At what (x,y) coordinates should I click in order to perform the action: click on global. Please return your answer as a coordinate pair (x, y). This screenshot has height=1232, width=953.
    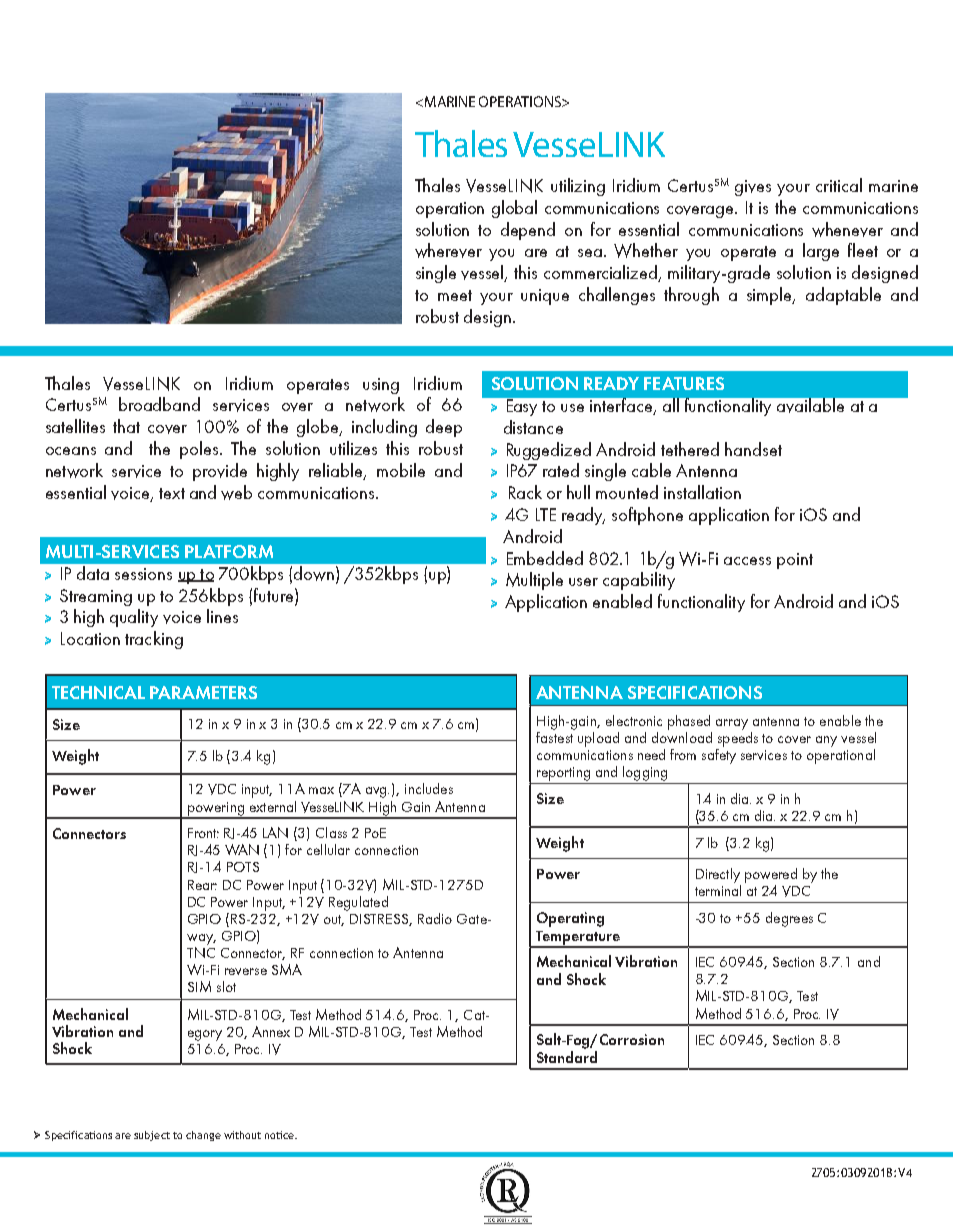
    Looking at the image, I should click on (514, 209).
